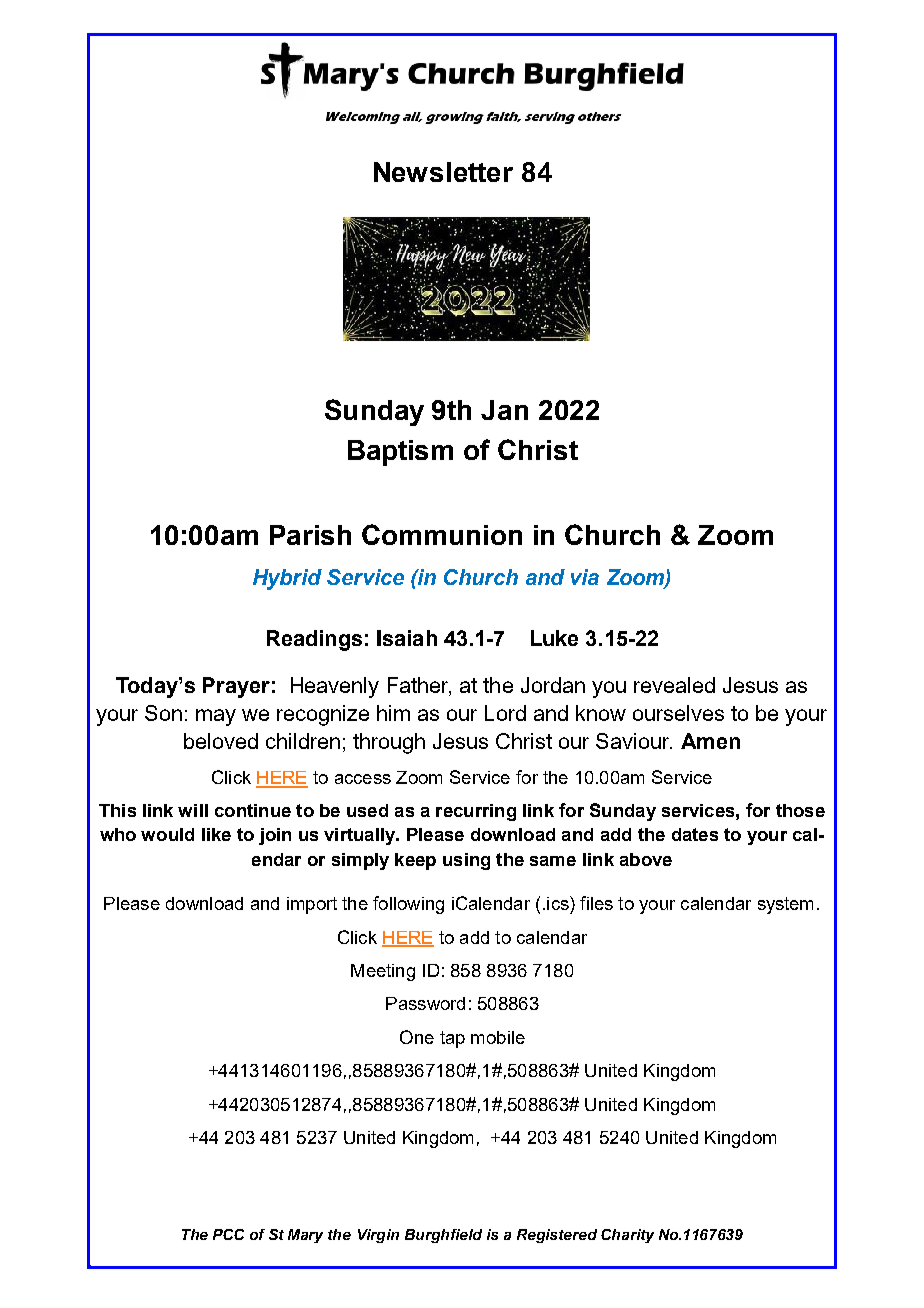  Describe the element at coordinates (627, 1236) in the page. I see `Charity` at that location.
